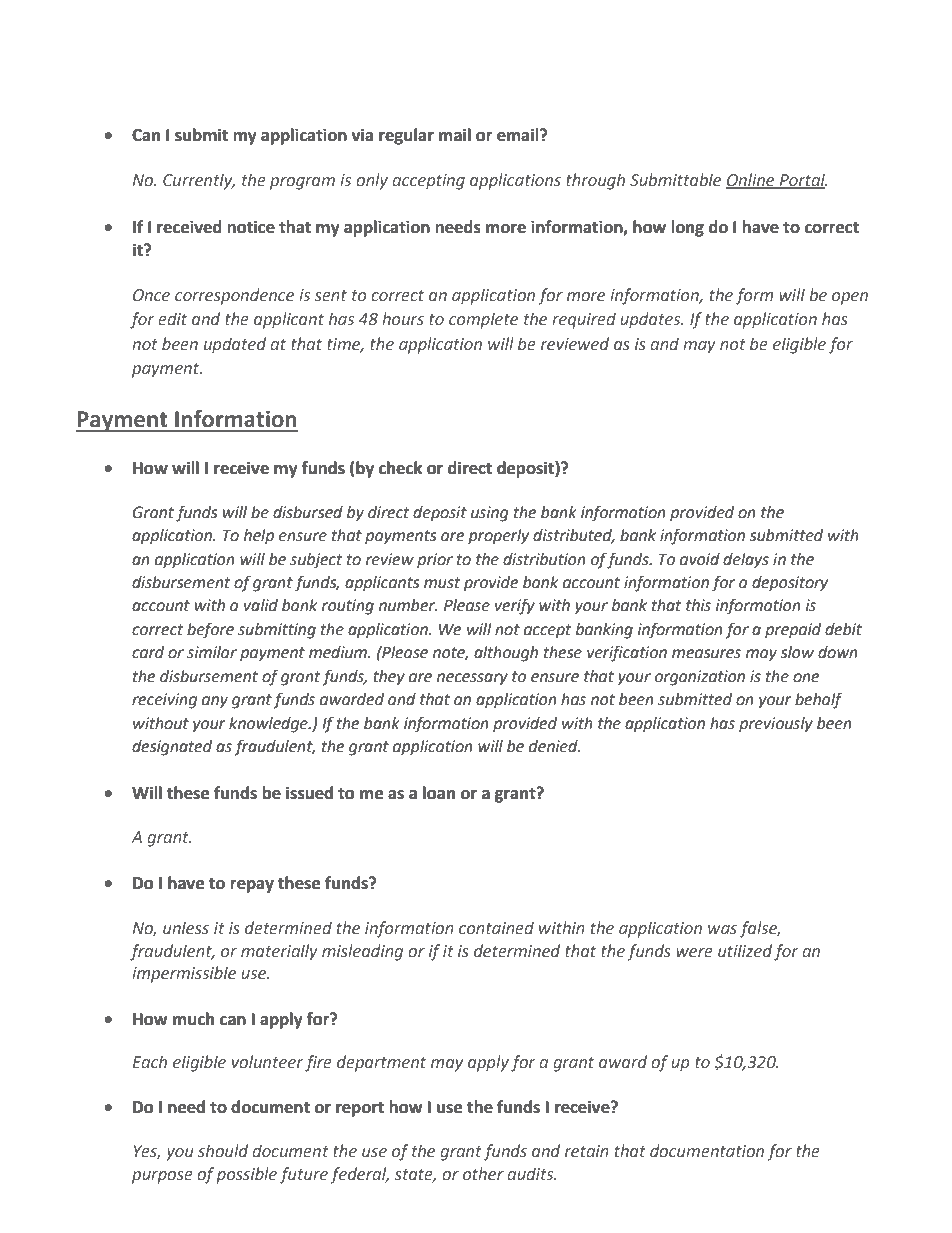 The height and width of the page is (1233, 952). What do you see at coordinates (797, 652) in the page?
I see `slow` at bounding box center [797, 652].
